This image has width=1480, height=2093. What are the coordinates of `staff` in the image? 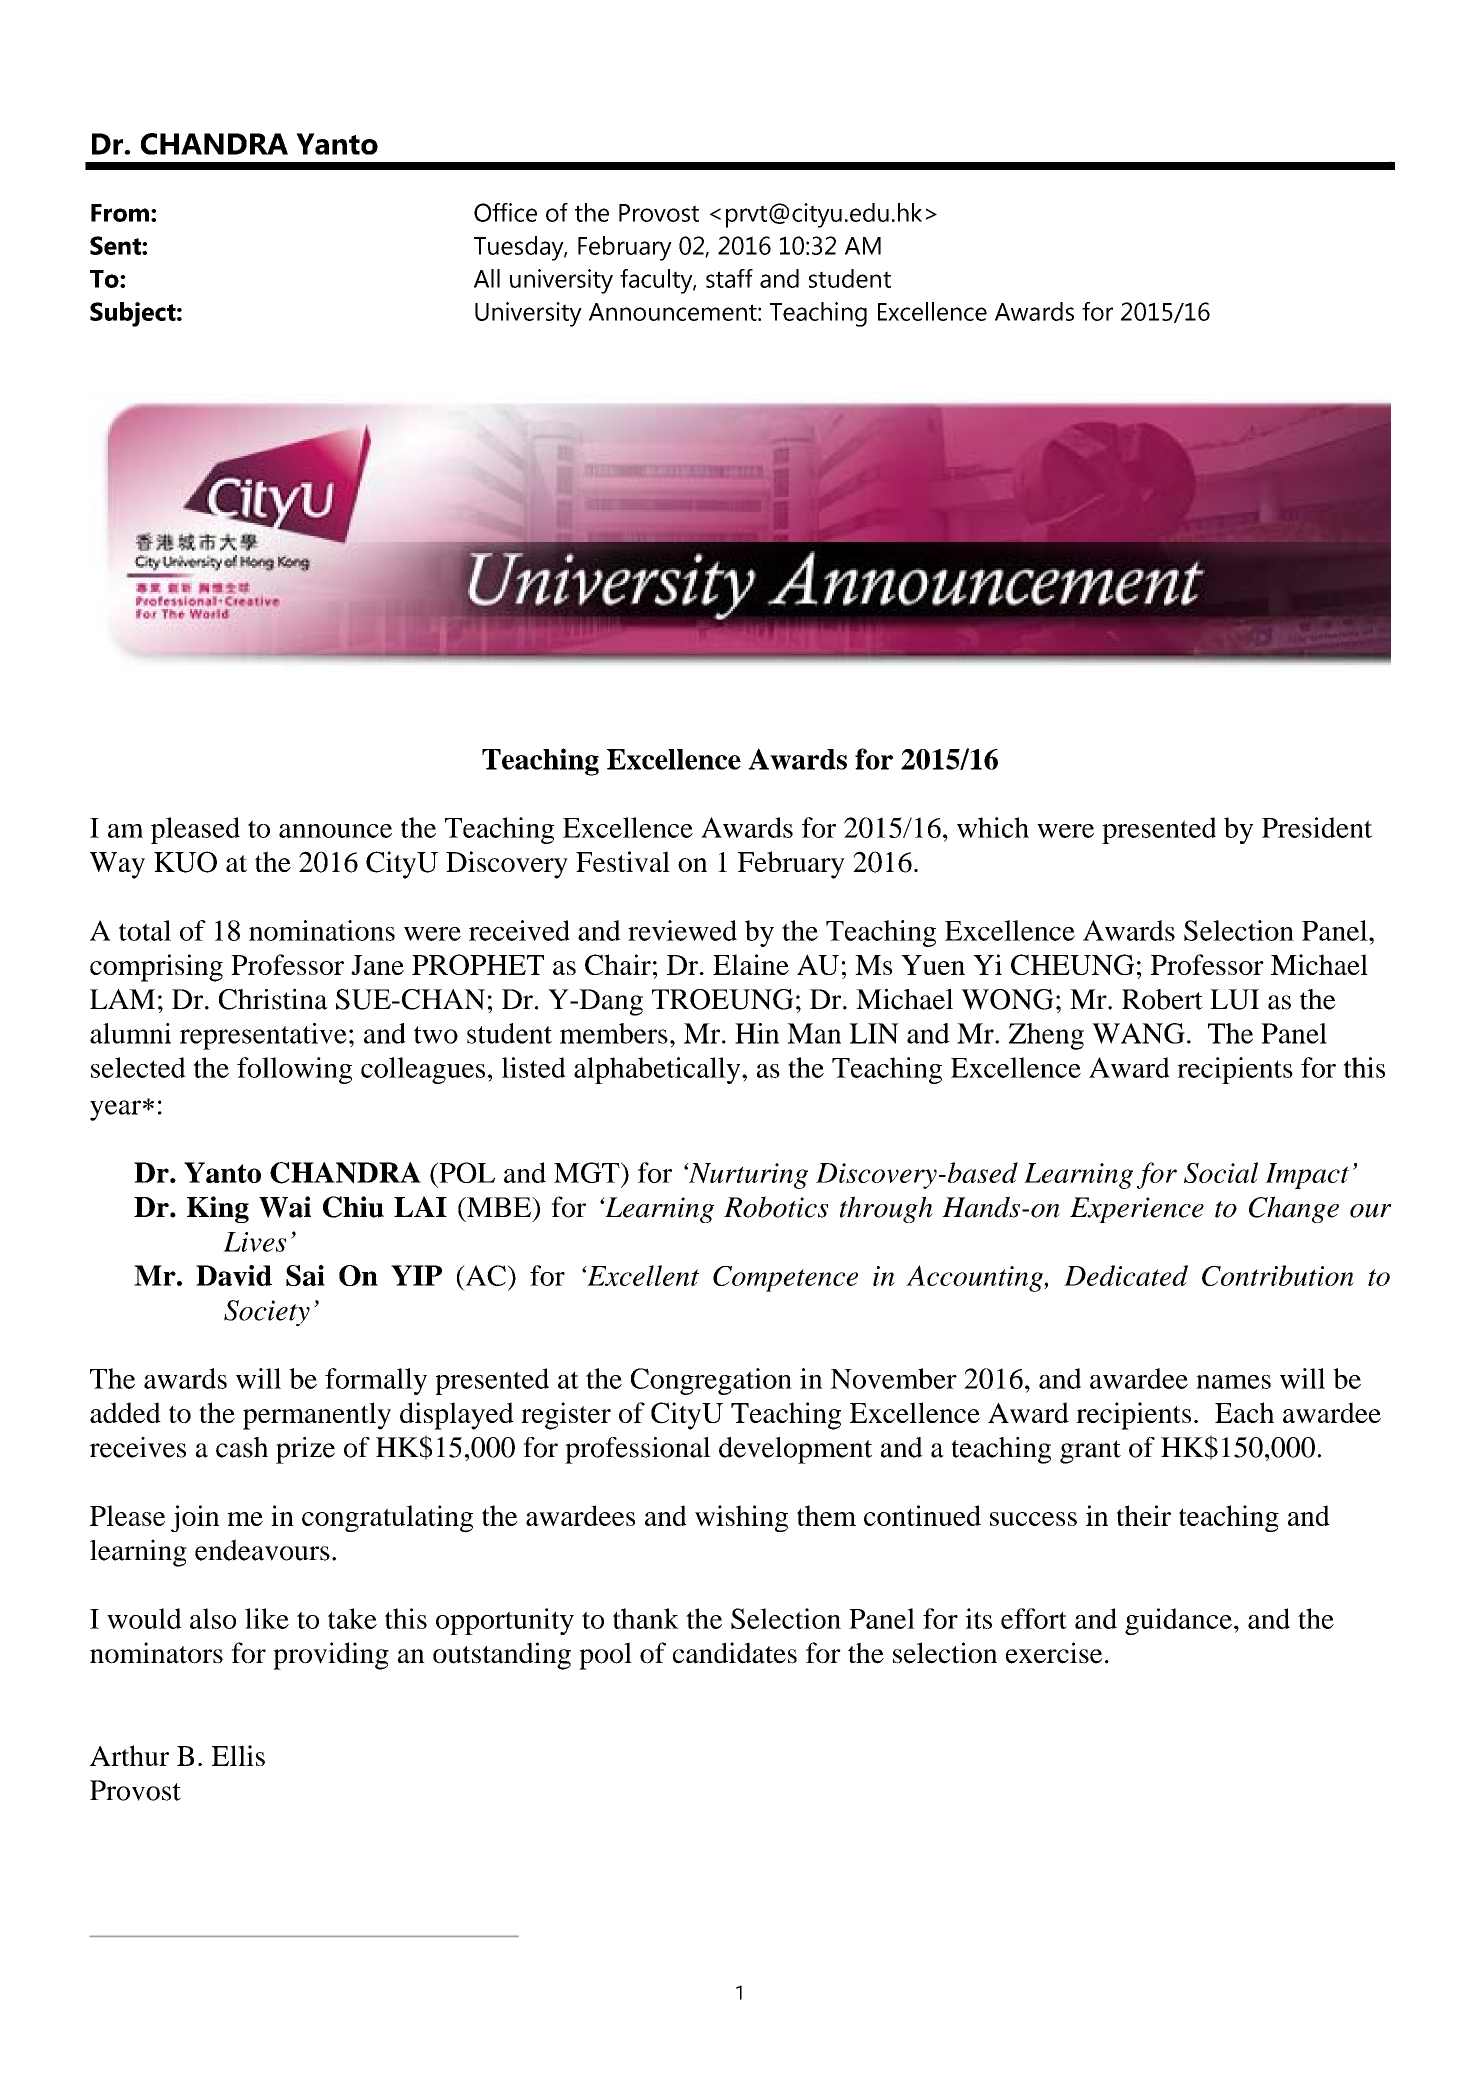 It's located at (729, 278).
